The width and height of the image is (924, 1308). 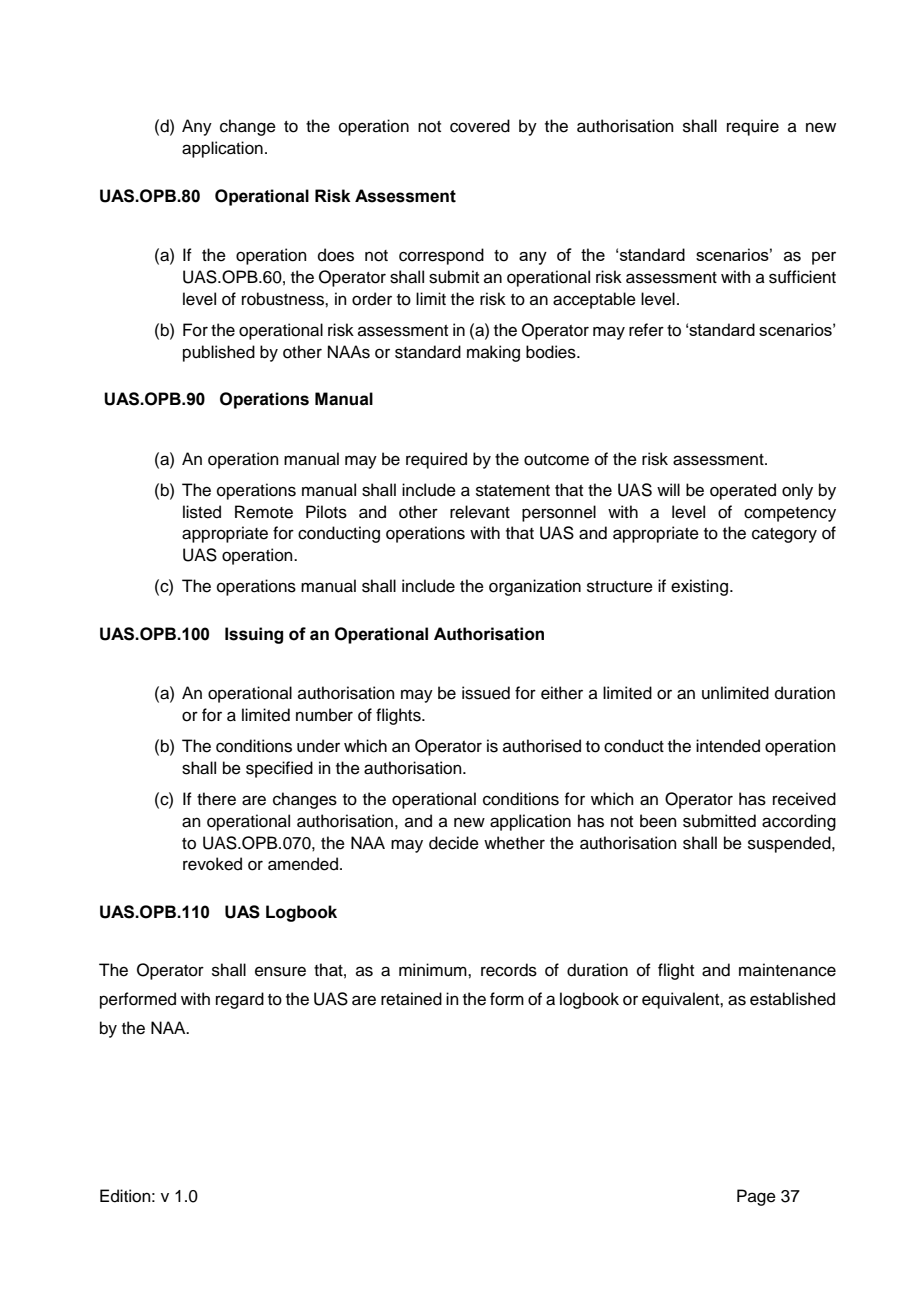 I want to click on suspended, so click(x=790, y=844).
